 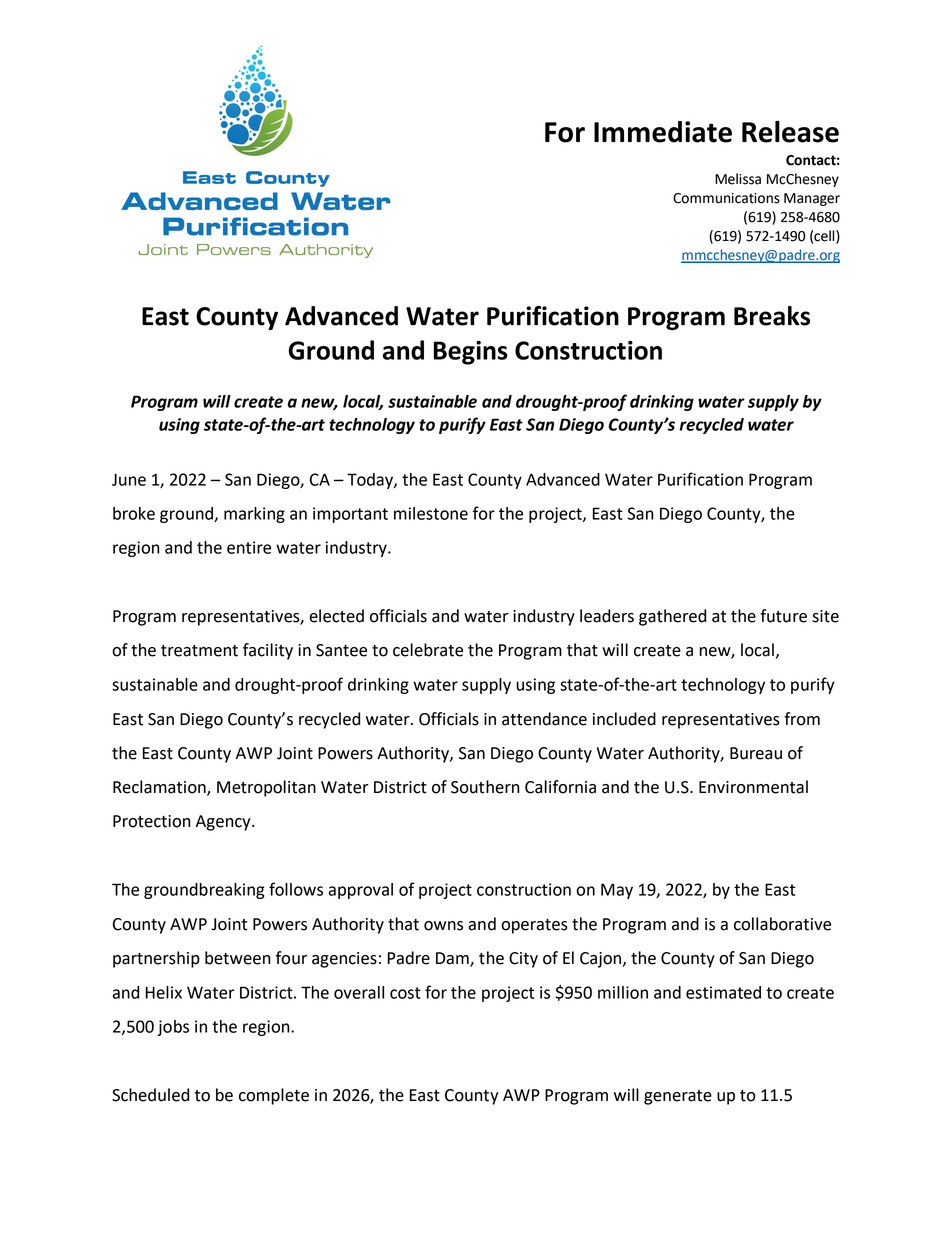 What do you see at coordinates (738, 179) in the document?
I see `Melissa` at bounding box center [738, 179].
